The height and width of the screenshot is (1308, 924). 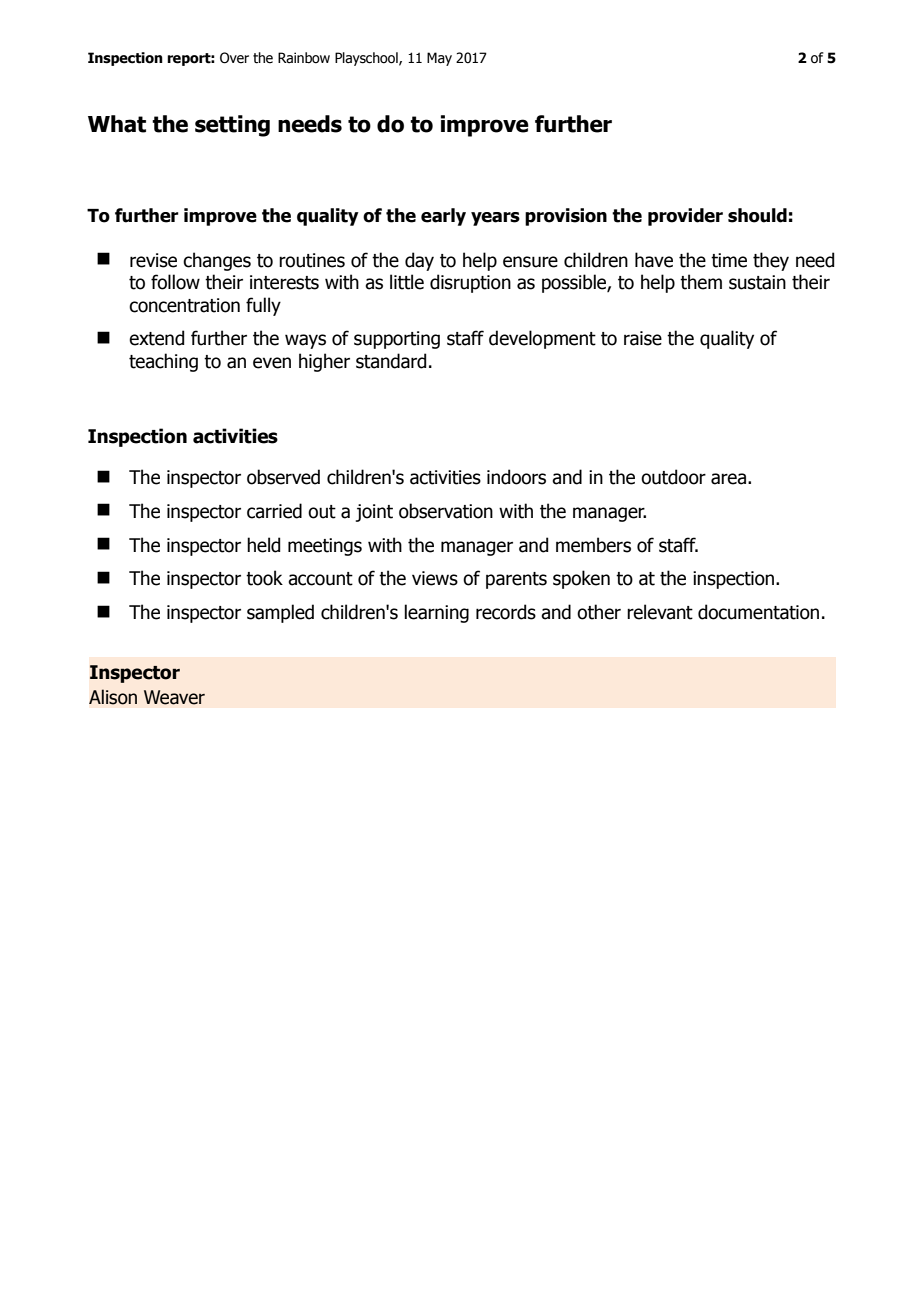 What do you see at coordinates (446, 511) in the screenshot?
I see `observation` at bounding box center [446, 511].
